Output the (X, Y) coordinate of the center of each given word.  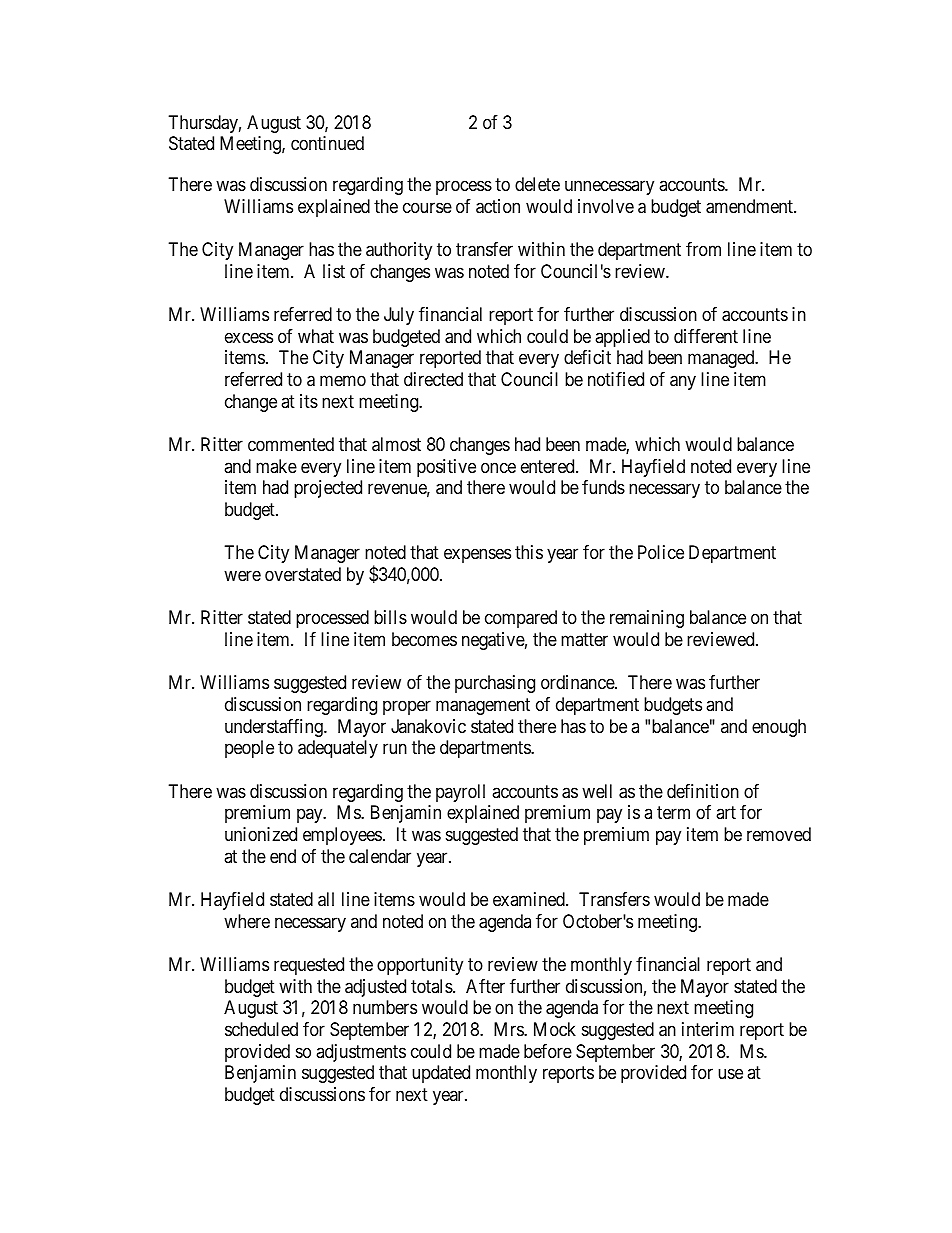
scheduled (261, 1029)
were (242, 575)
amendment (750, 206)
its (309, 401)
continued (327, 143)
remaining (647, 619)
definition (703, 791)
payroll (460, 793)
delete (537, 184)
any (683, 382)
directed (433, 379)
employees (342, 836)
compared (521, 619)
